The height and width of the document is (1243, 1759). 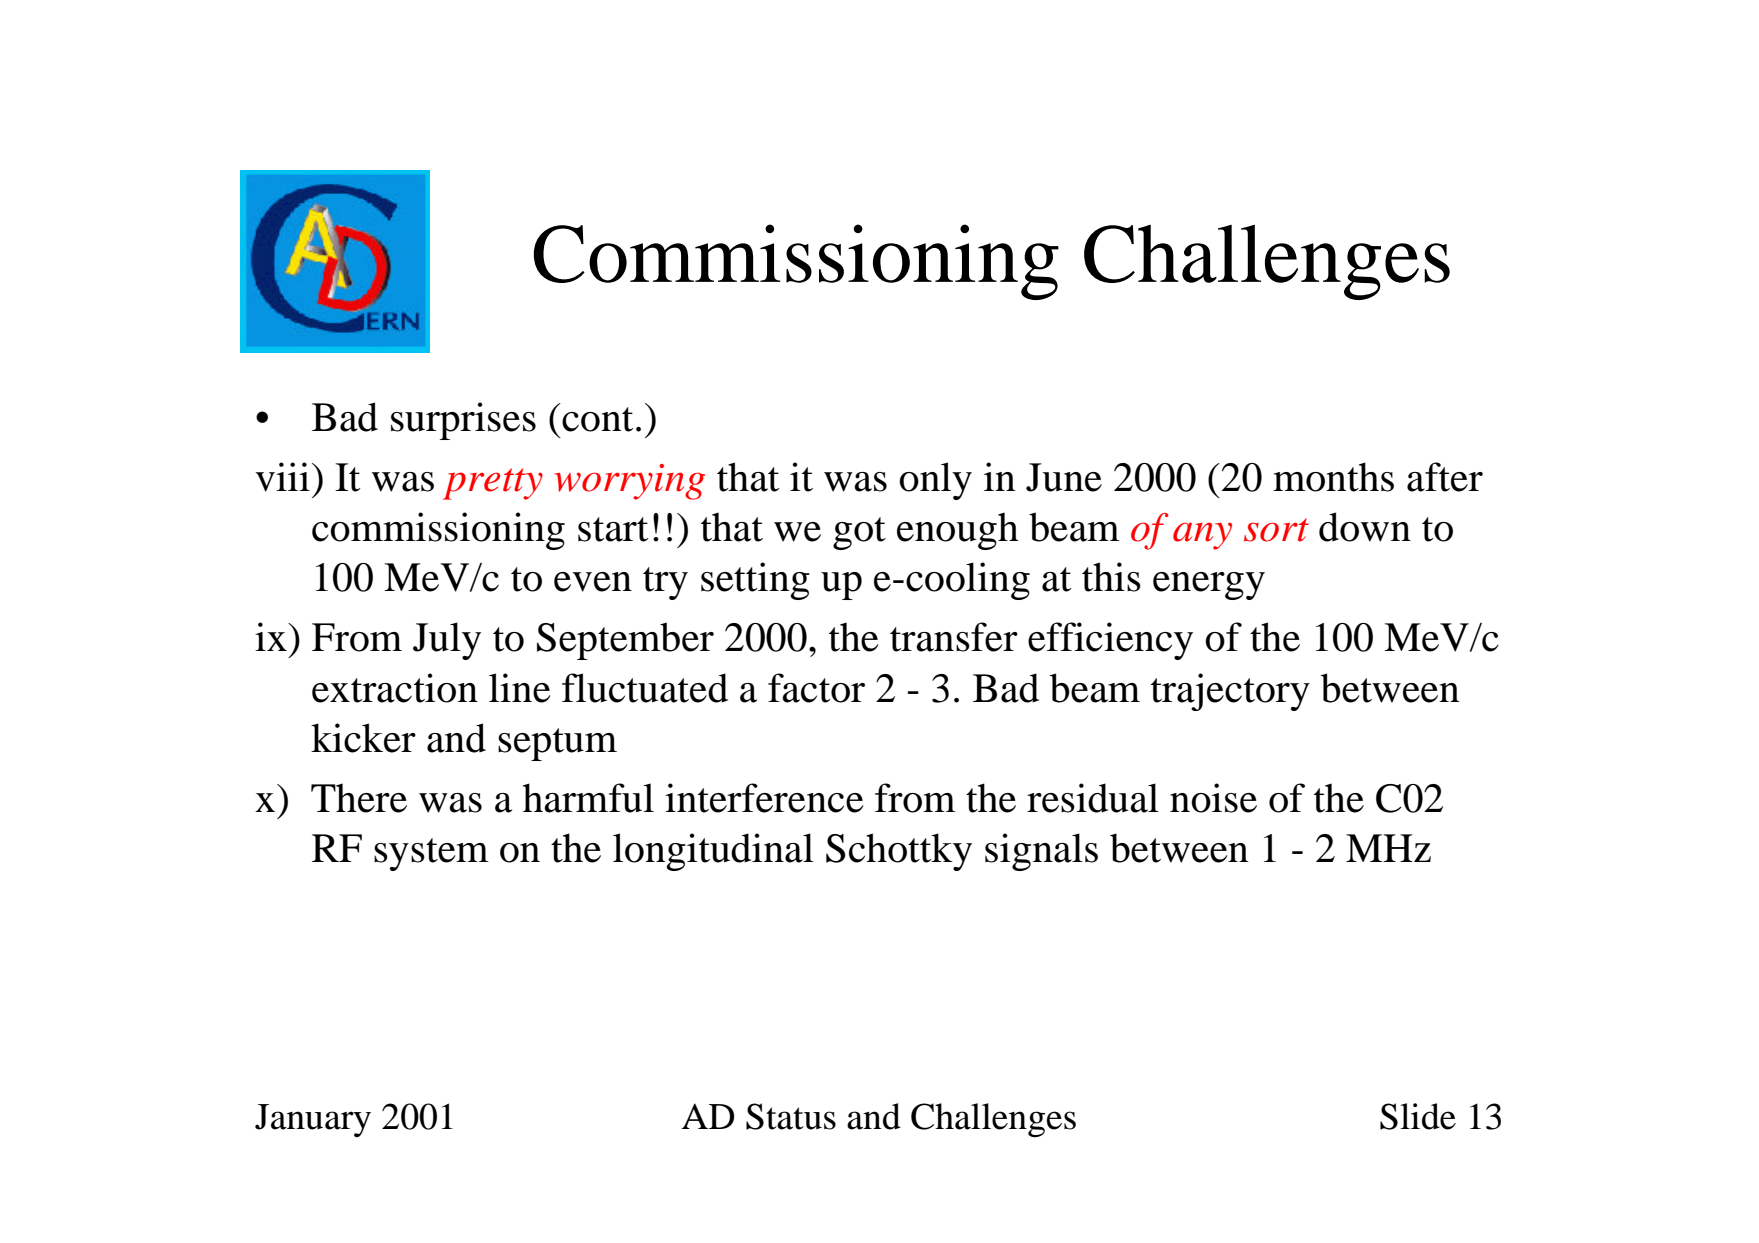 What do you see at coordinates (359, 798) in the document?
I see `There` at bounding box center [359, 798].
